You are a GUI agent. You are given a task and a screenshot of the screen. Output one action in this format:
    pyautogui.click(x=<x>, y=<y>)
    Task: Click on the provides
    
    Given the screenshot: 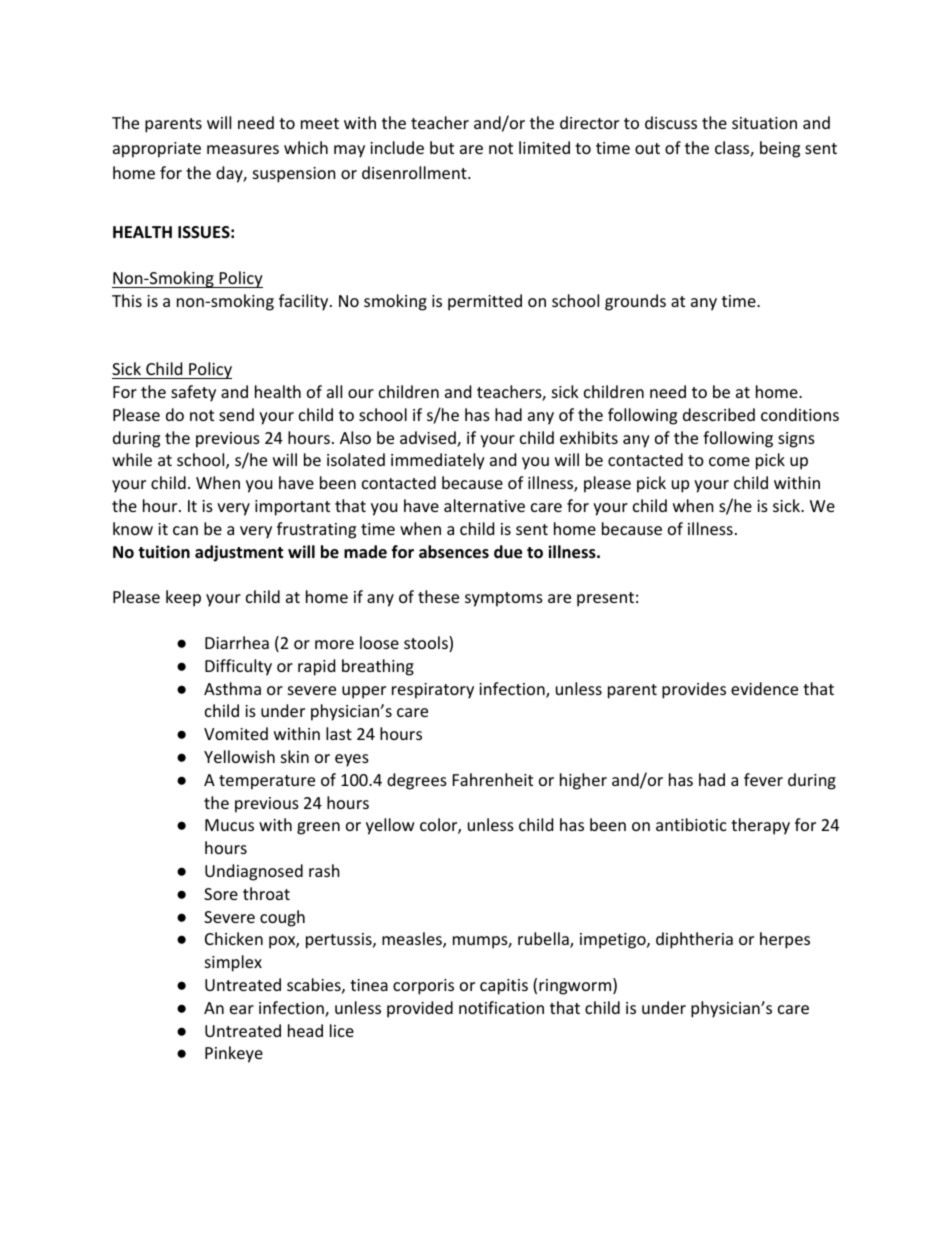 What is the action you would take?
    pyautogui.click(x=694, y=690)
